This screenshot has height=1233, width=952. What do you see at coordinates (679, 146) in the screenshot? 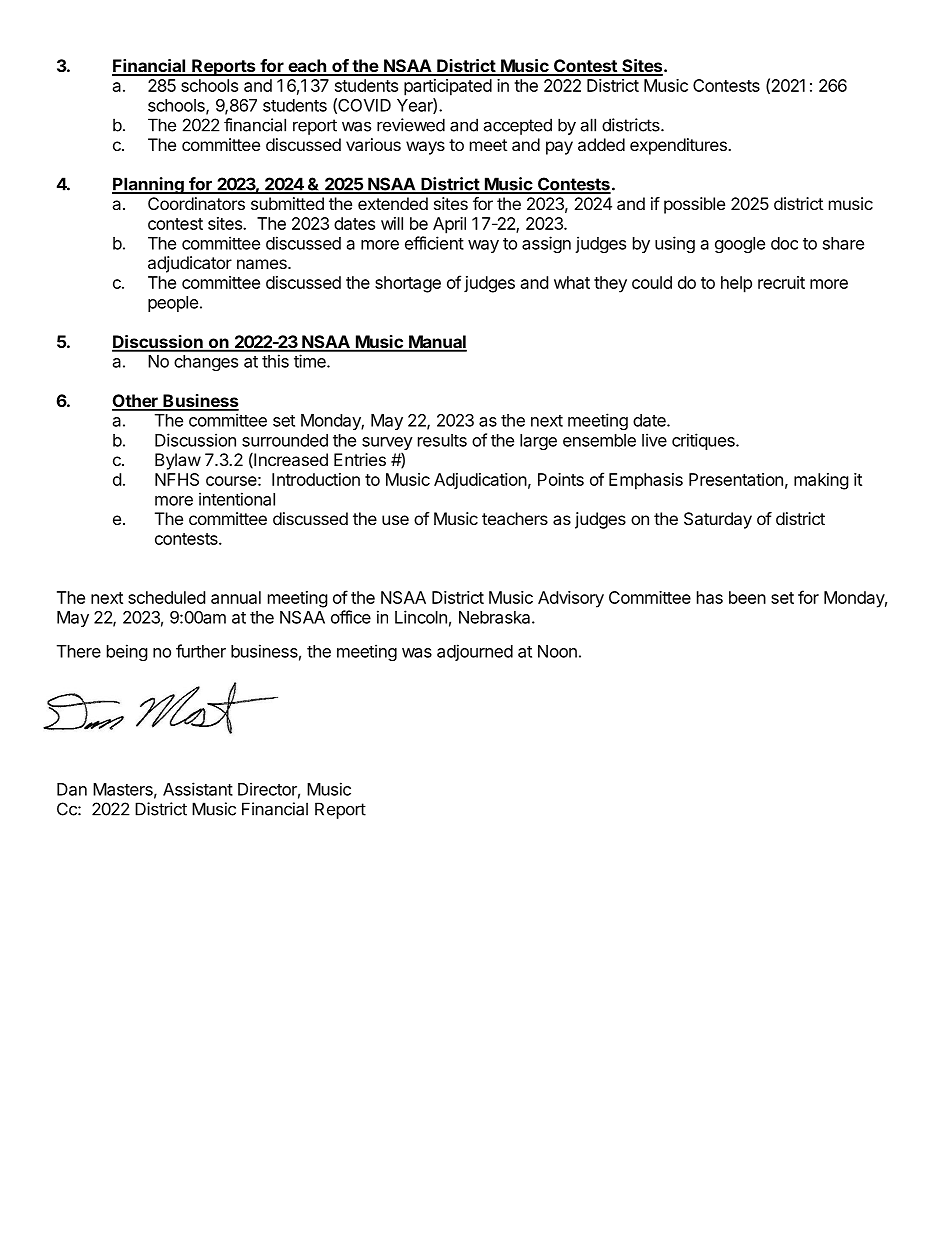
I see `expenditures` at bounding box center [679, 146].
